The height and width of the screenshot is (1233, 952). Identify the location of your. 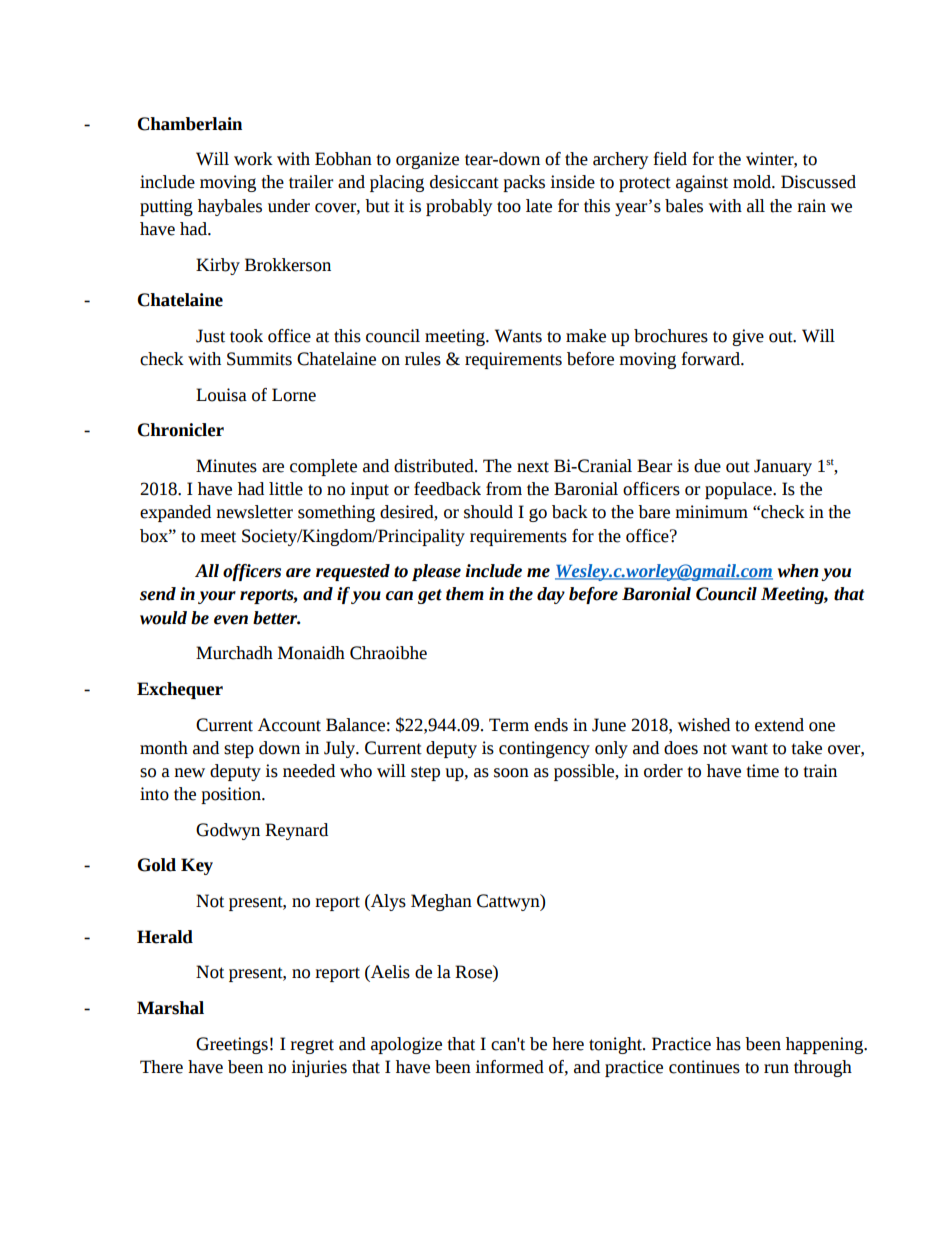
(217, 597).
